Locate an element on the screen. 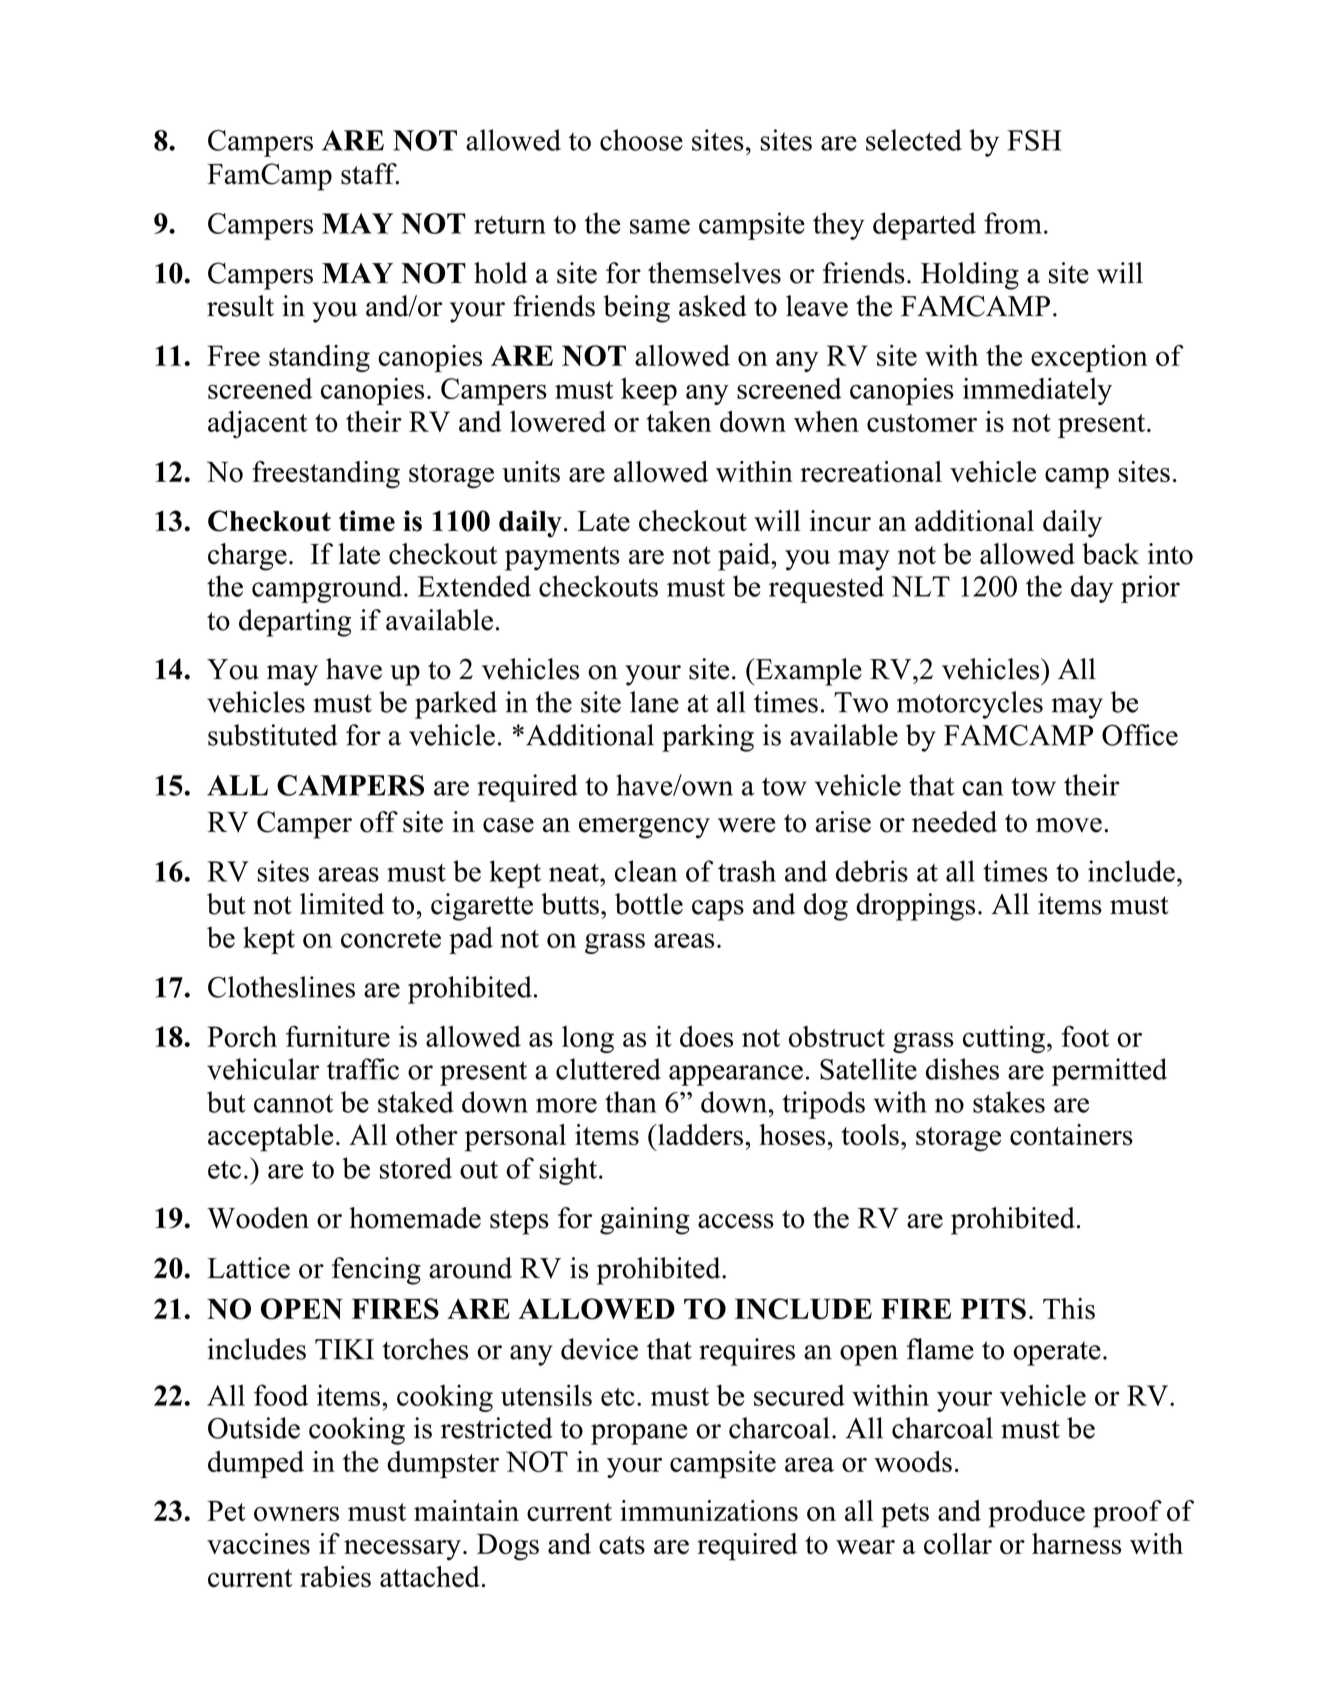 Image resolution: width=1317 pixels, height=1704 pixels. permitted is located at coordinates (1109, 1072).
